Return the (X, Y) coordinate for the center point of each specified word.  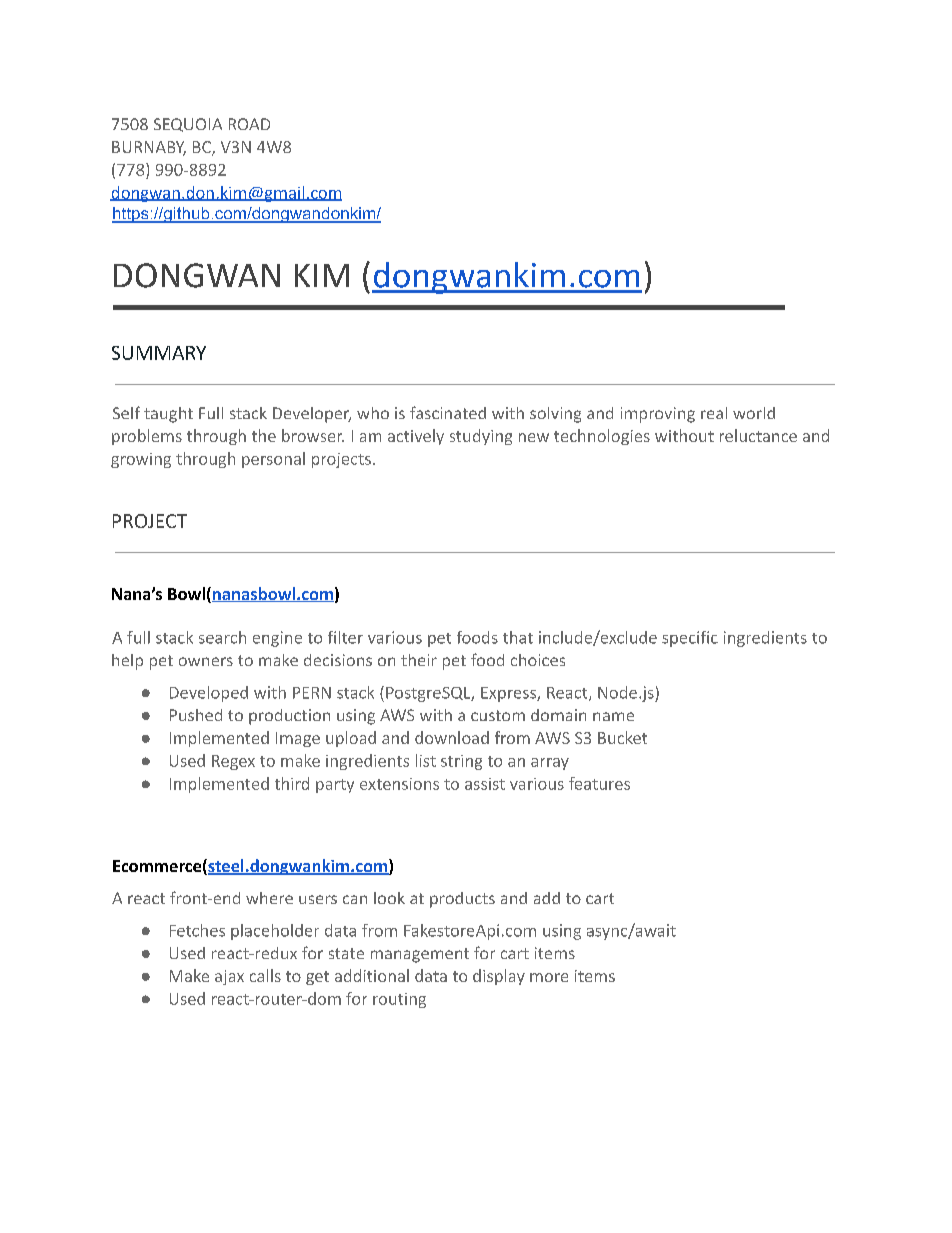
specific (690, 639)
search (222, 637)
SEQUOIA (188, 125)
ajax (229, 977)
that (518, 637)
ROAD (249, 124)
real (714, 413)
